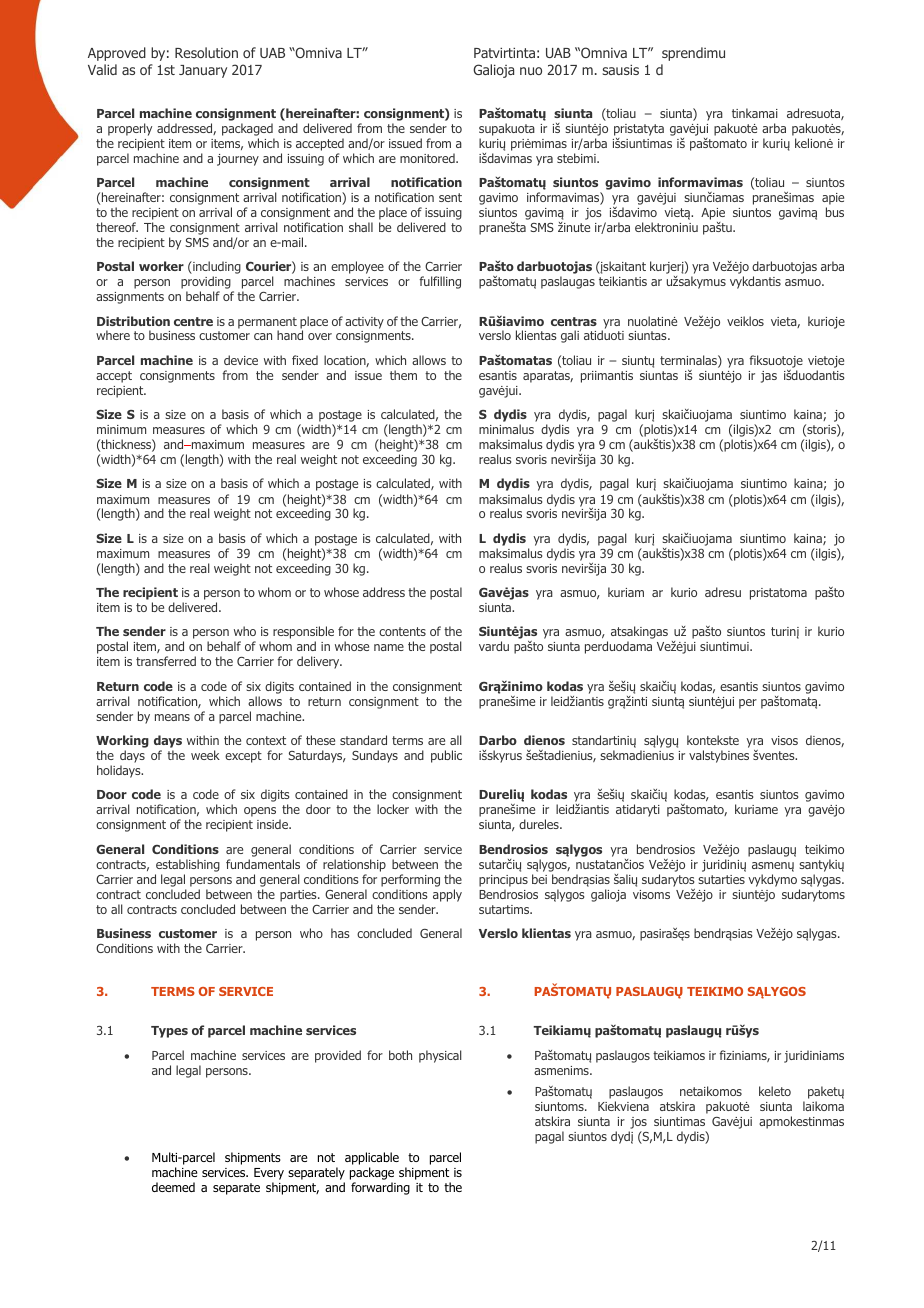 This image has height=1308, width=924. I want to click on responsible, so click(303, 634).
